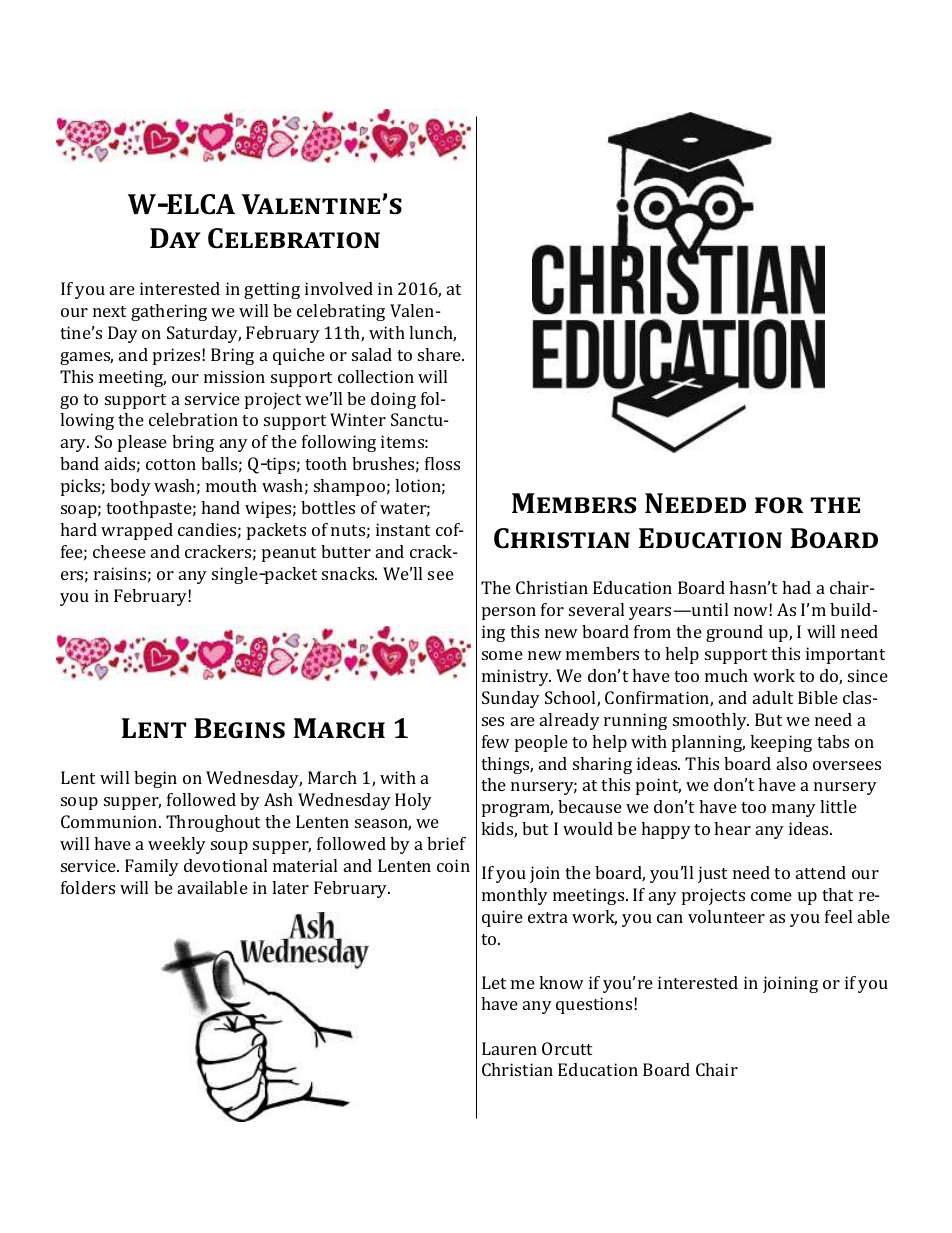 This screenshot has width=952, height=1233. I want to click on share, so click(441, 354).
